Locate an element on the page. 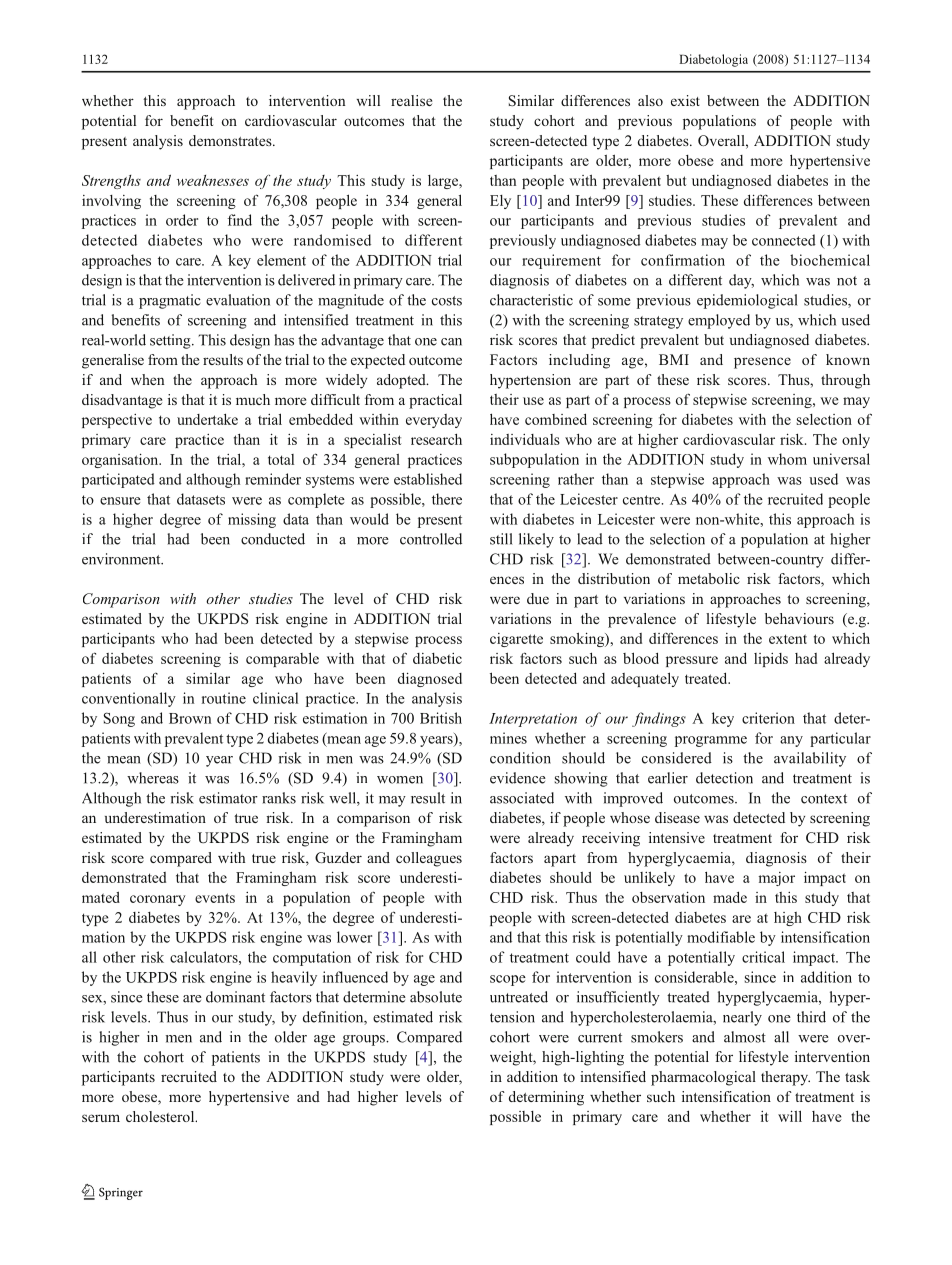 The height and width of the image is (1265, 952). condition is located at coordinates (520, 758).
